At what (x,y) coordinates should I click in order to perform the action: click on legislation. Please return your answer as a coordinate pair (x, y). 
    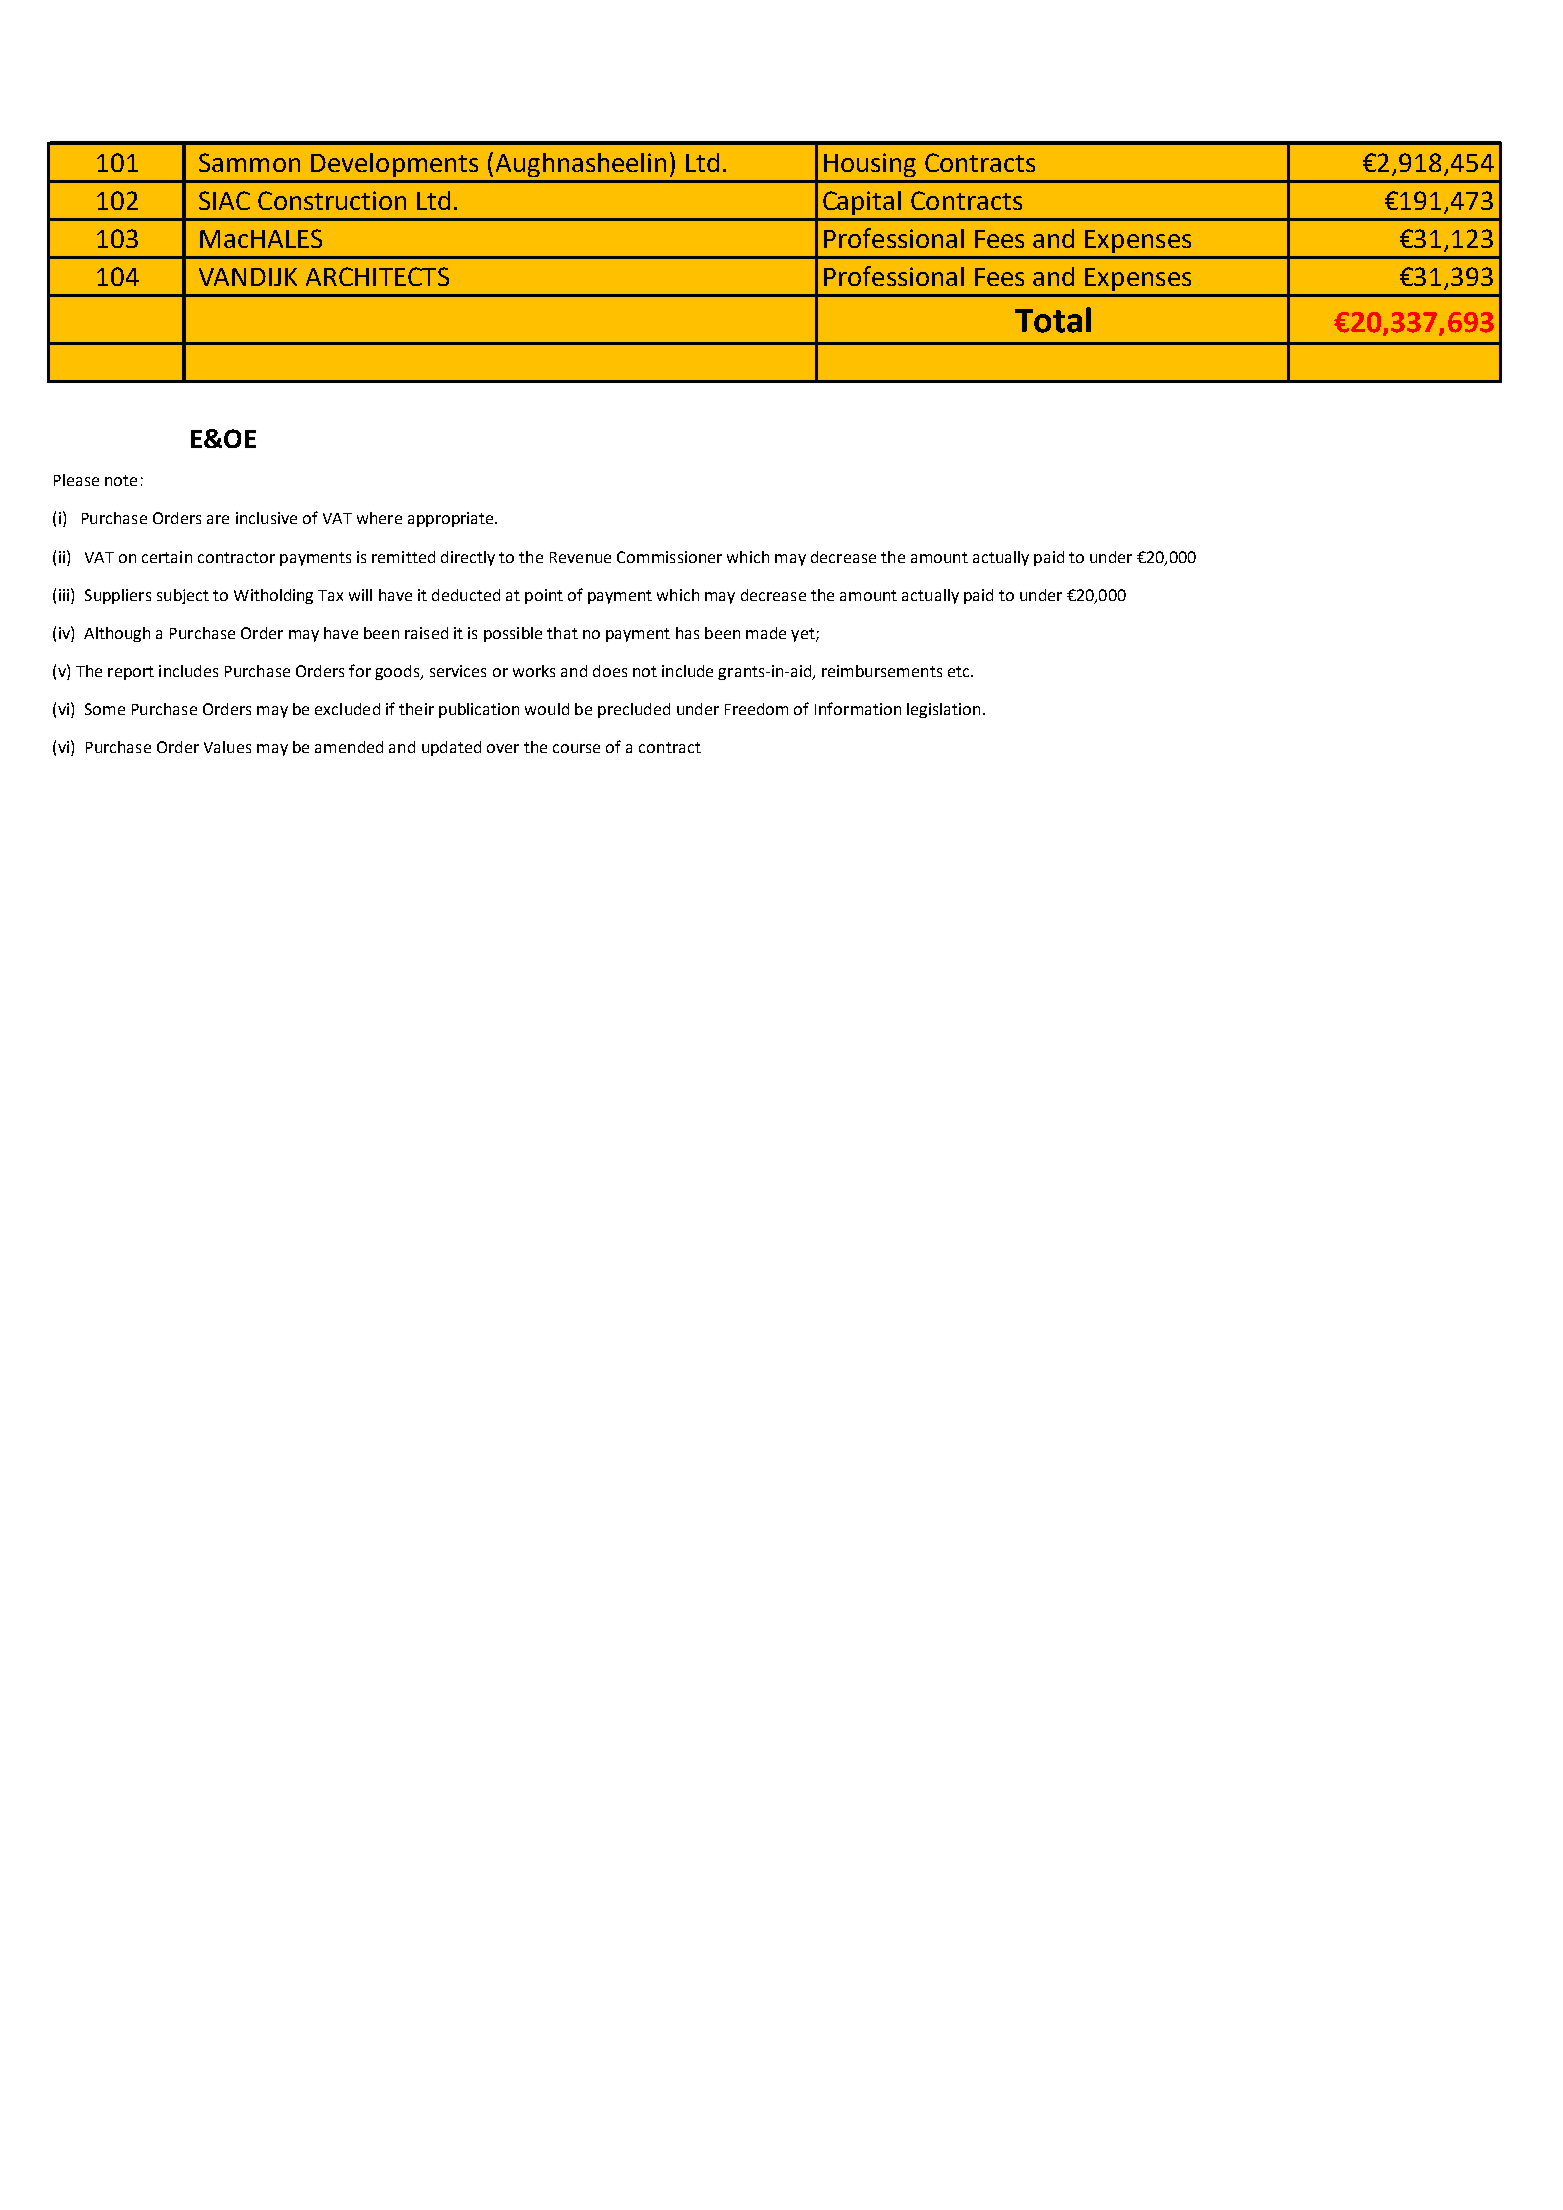
    Looking at the image, I should click on (943, 710).
